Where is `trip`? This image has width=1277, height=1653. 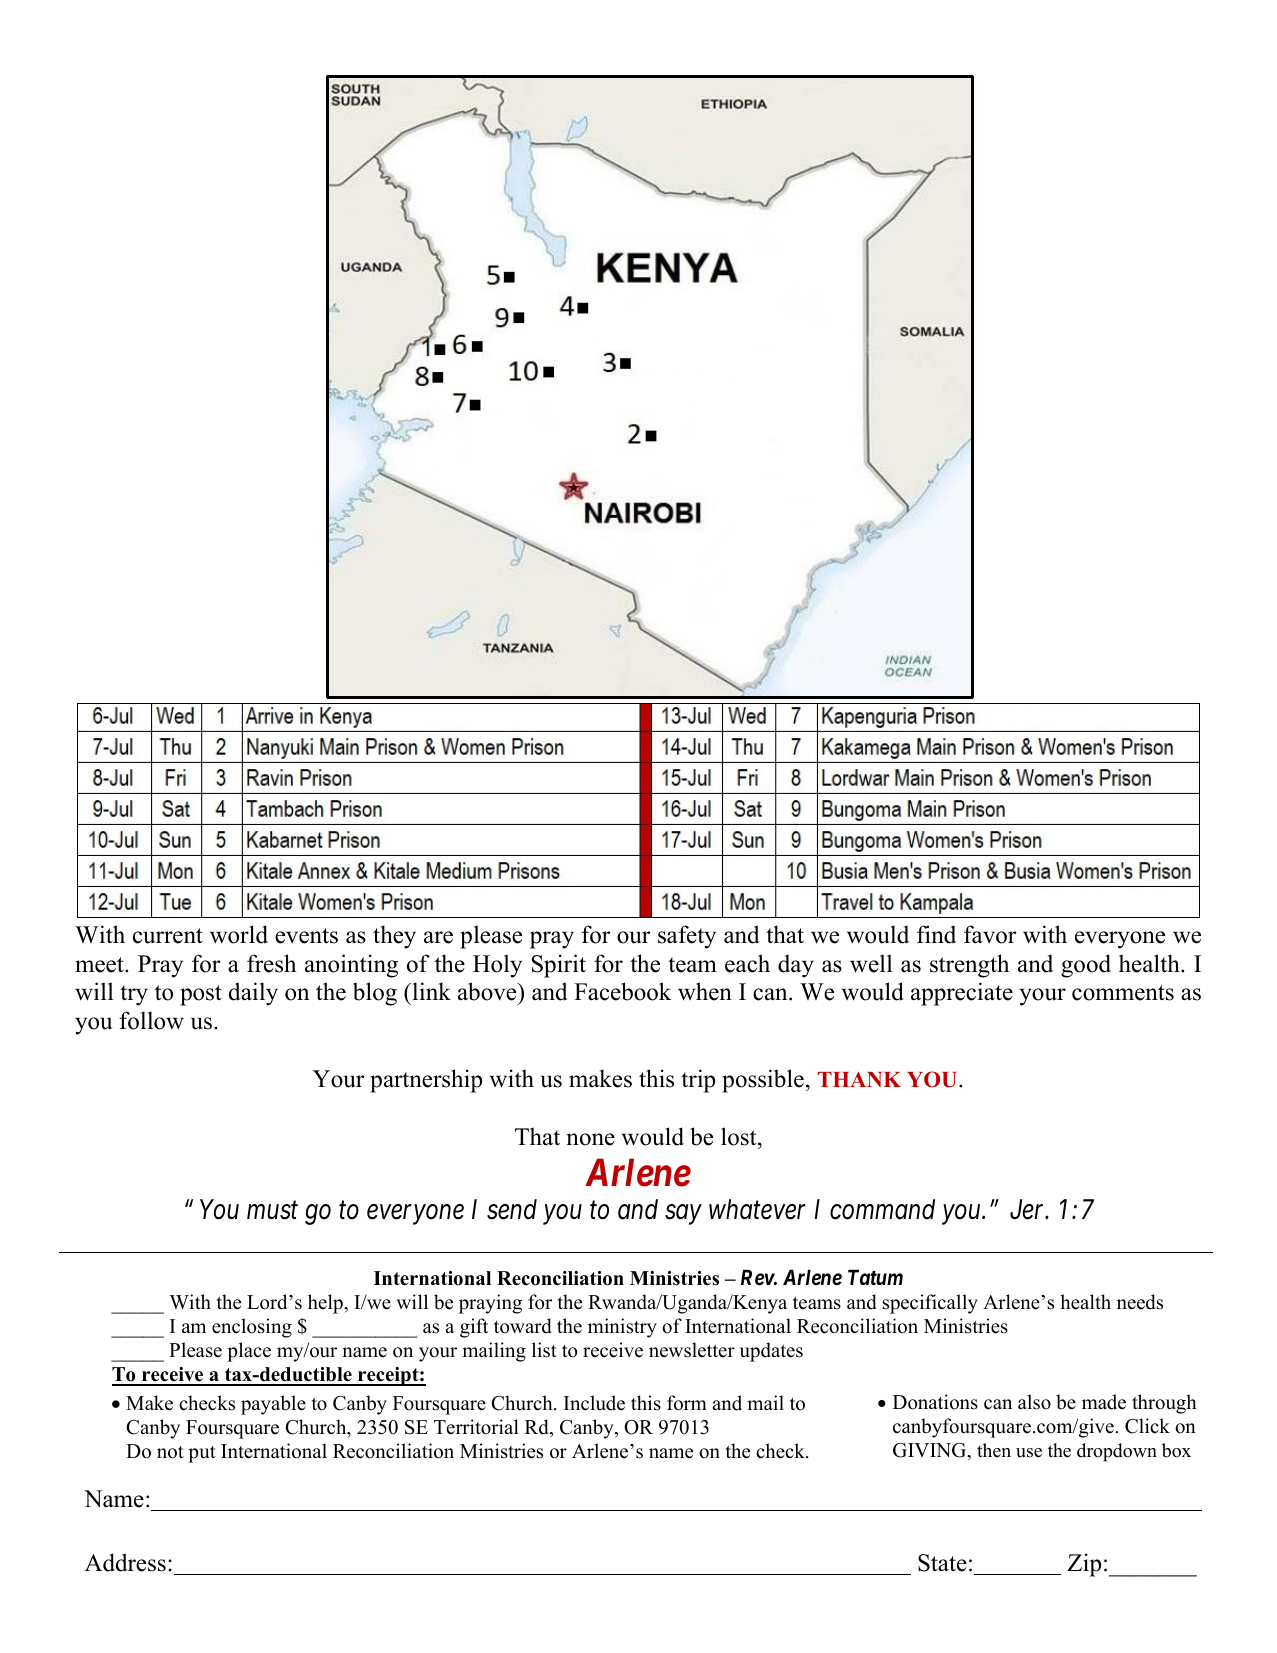
trip is located at coordinates (698, 1081).
